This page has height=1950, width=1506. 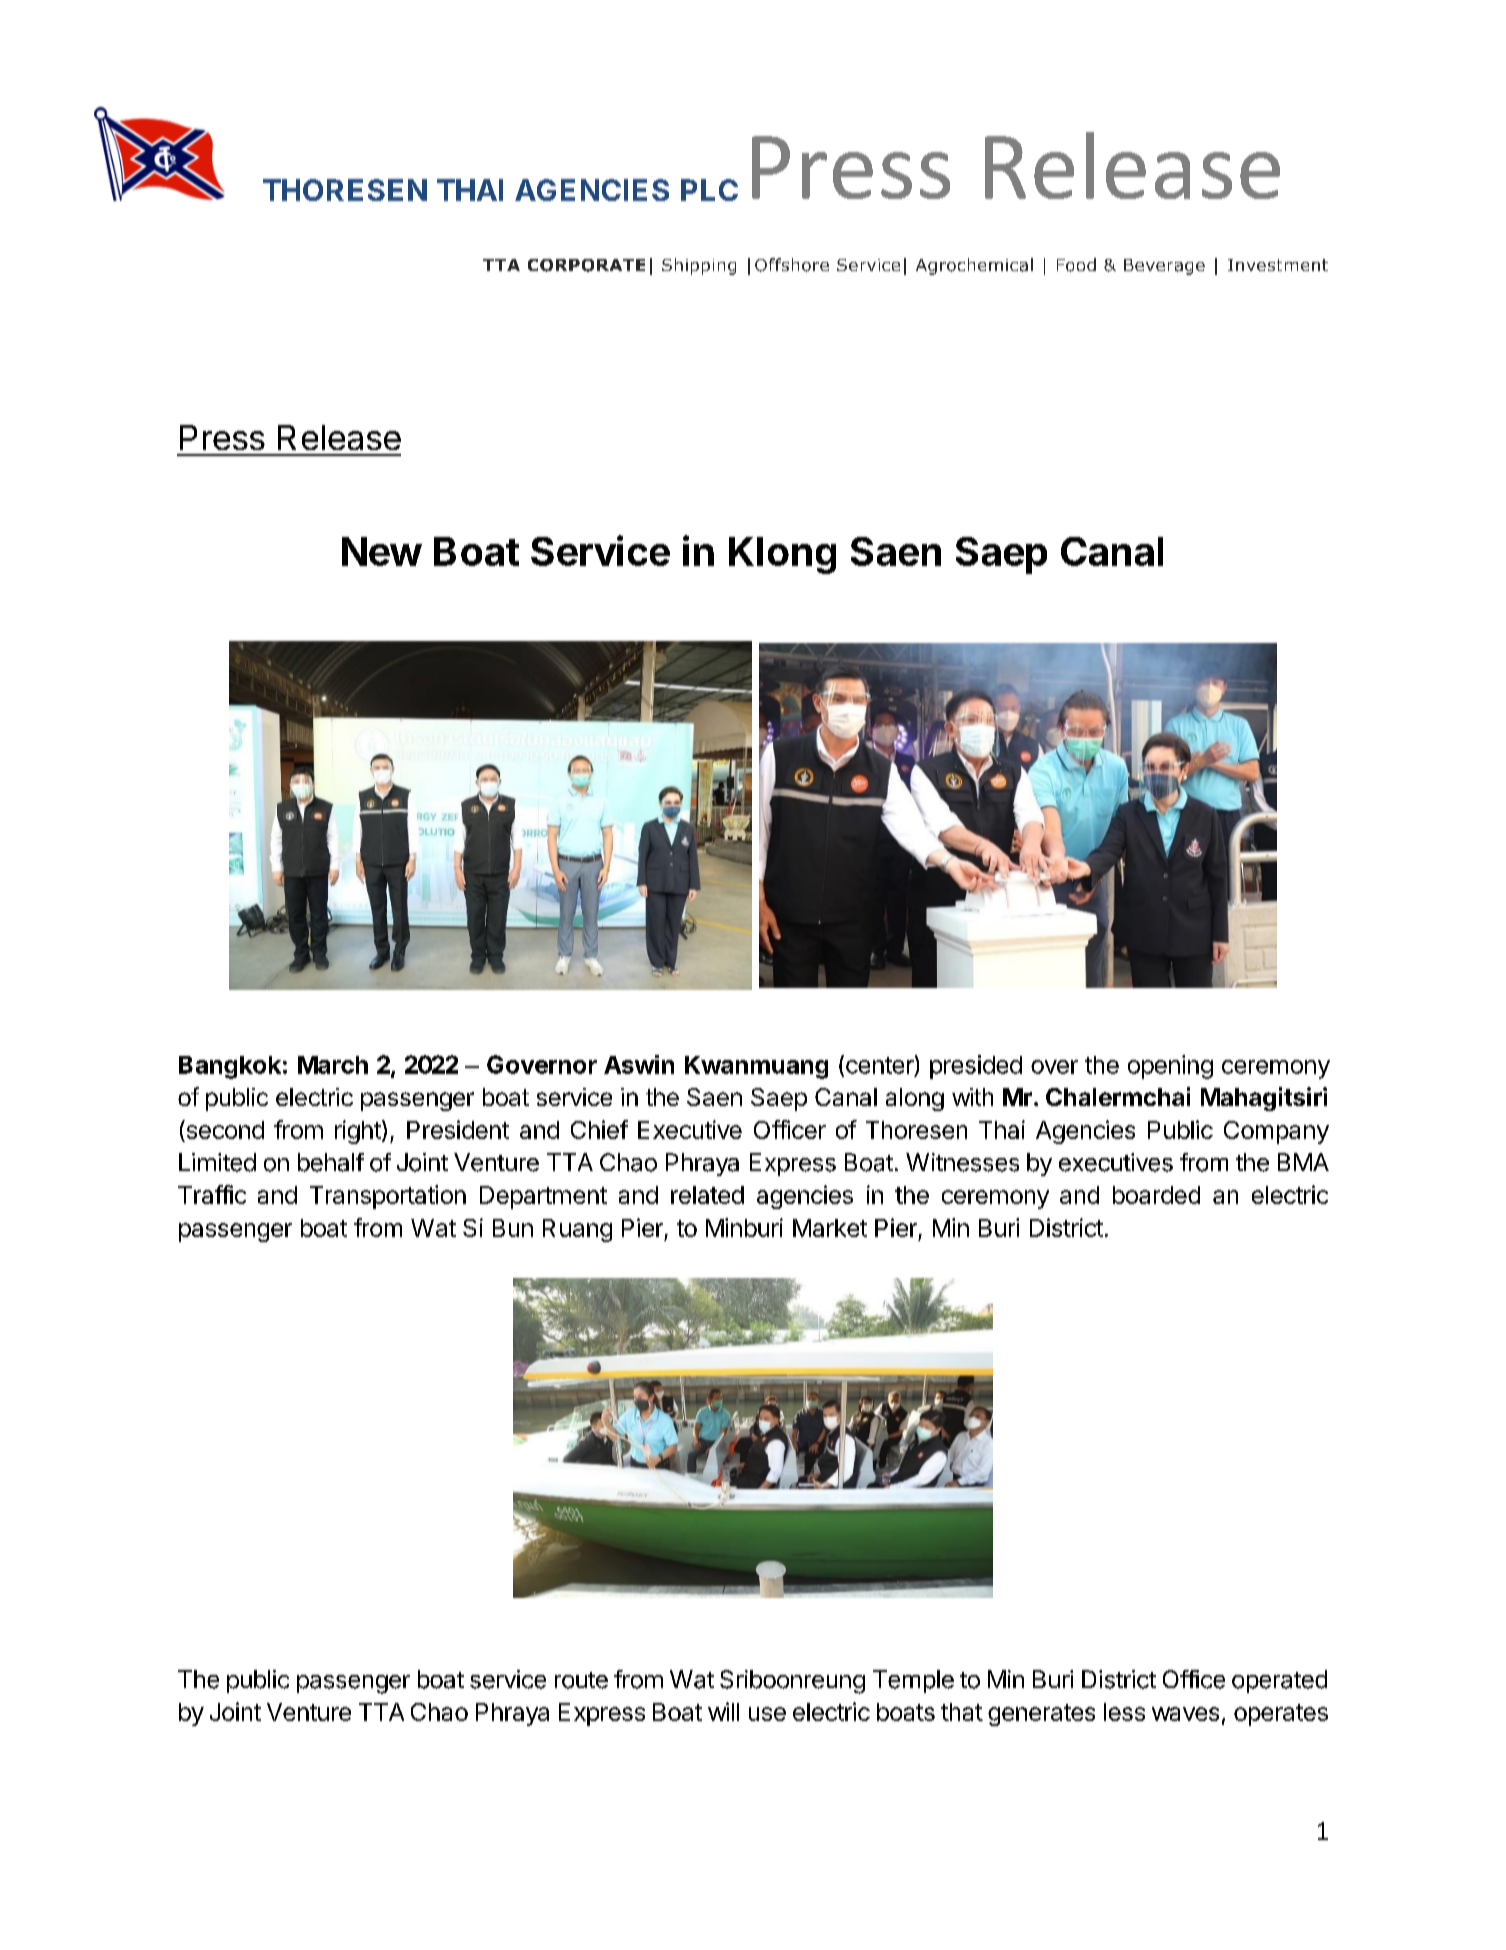 I want to click on along, so click(x=915, y=1099).
